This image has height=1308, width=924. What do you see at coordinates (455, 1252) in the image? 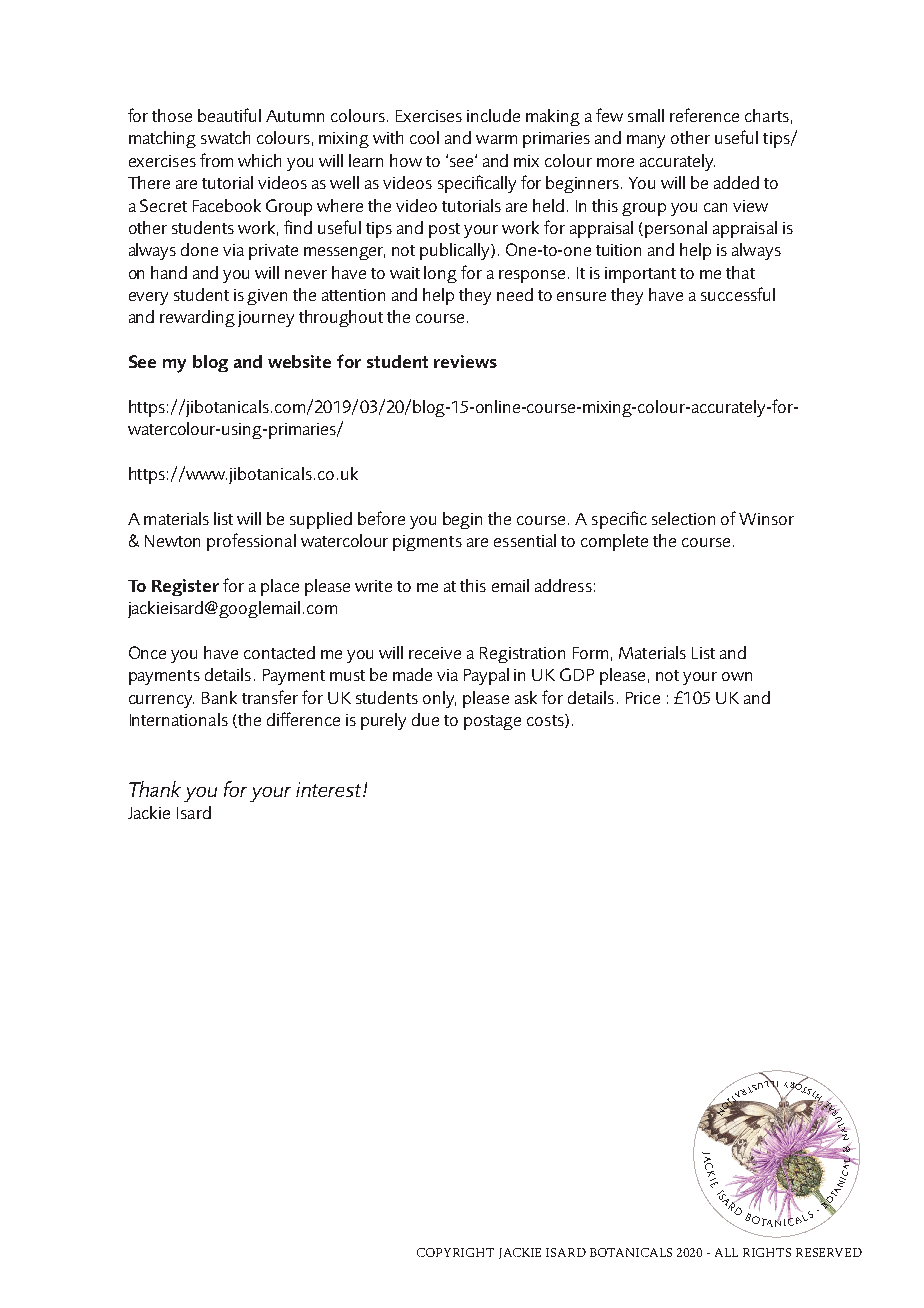
I see `COPYRIGHT` at bounding box center [455, 1252].
